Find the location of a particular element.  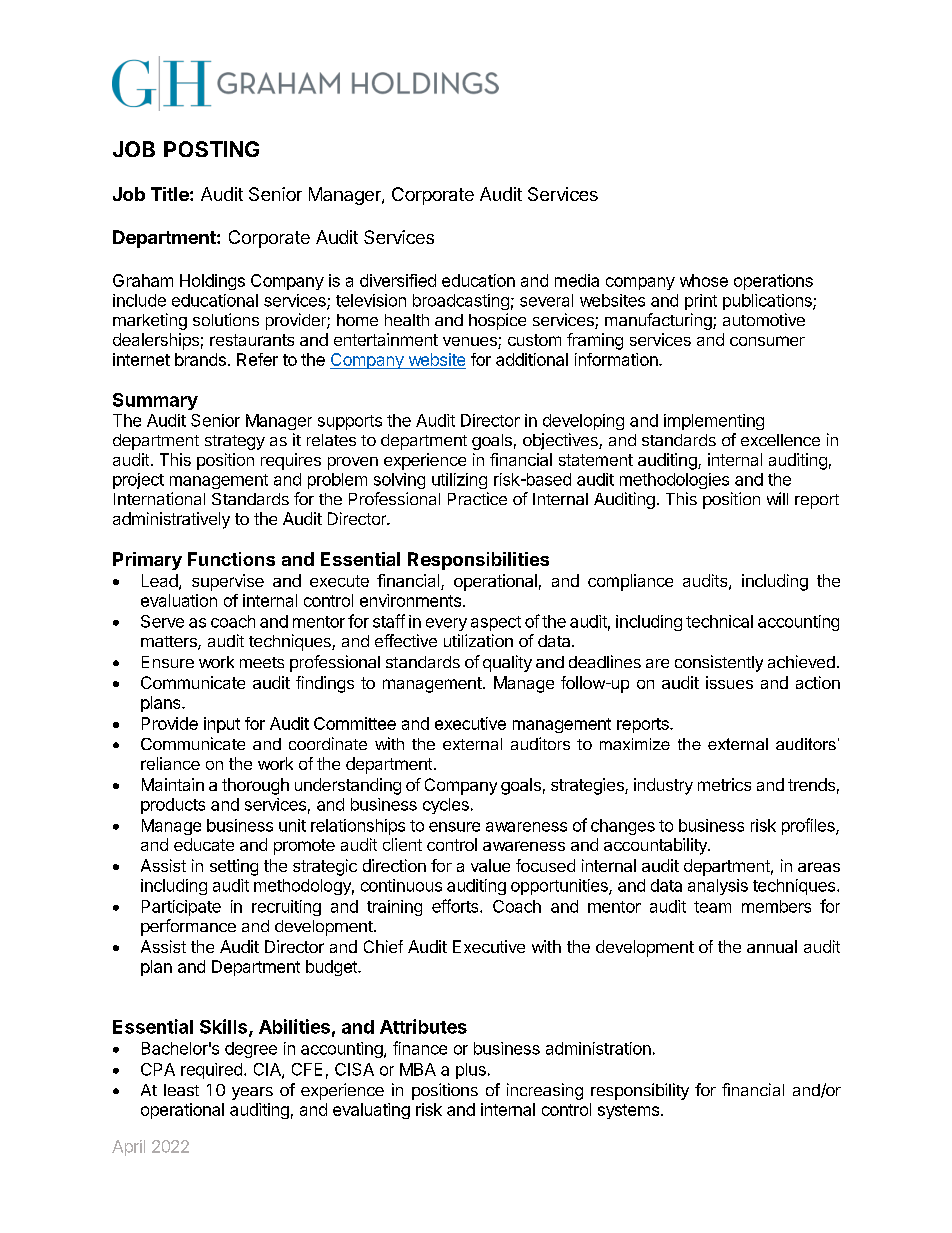

matters is located at coordinates (170, 643).
